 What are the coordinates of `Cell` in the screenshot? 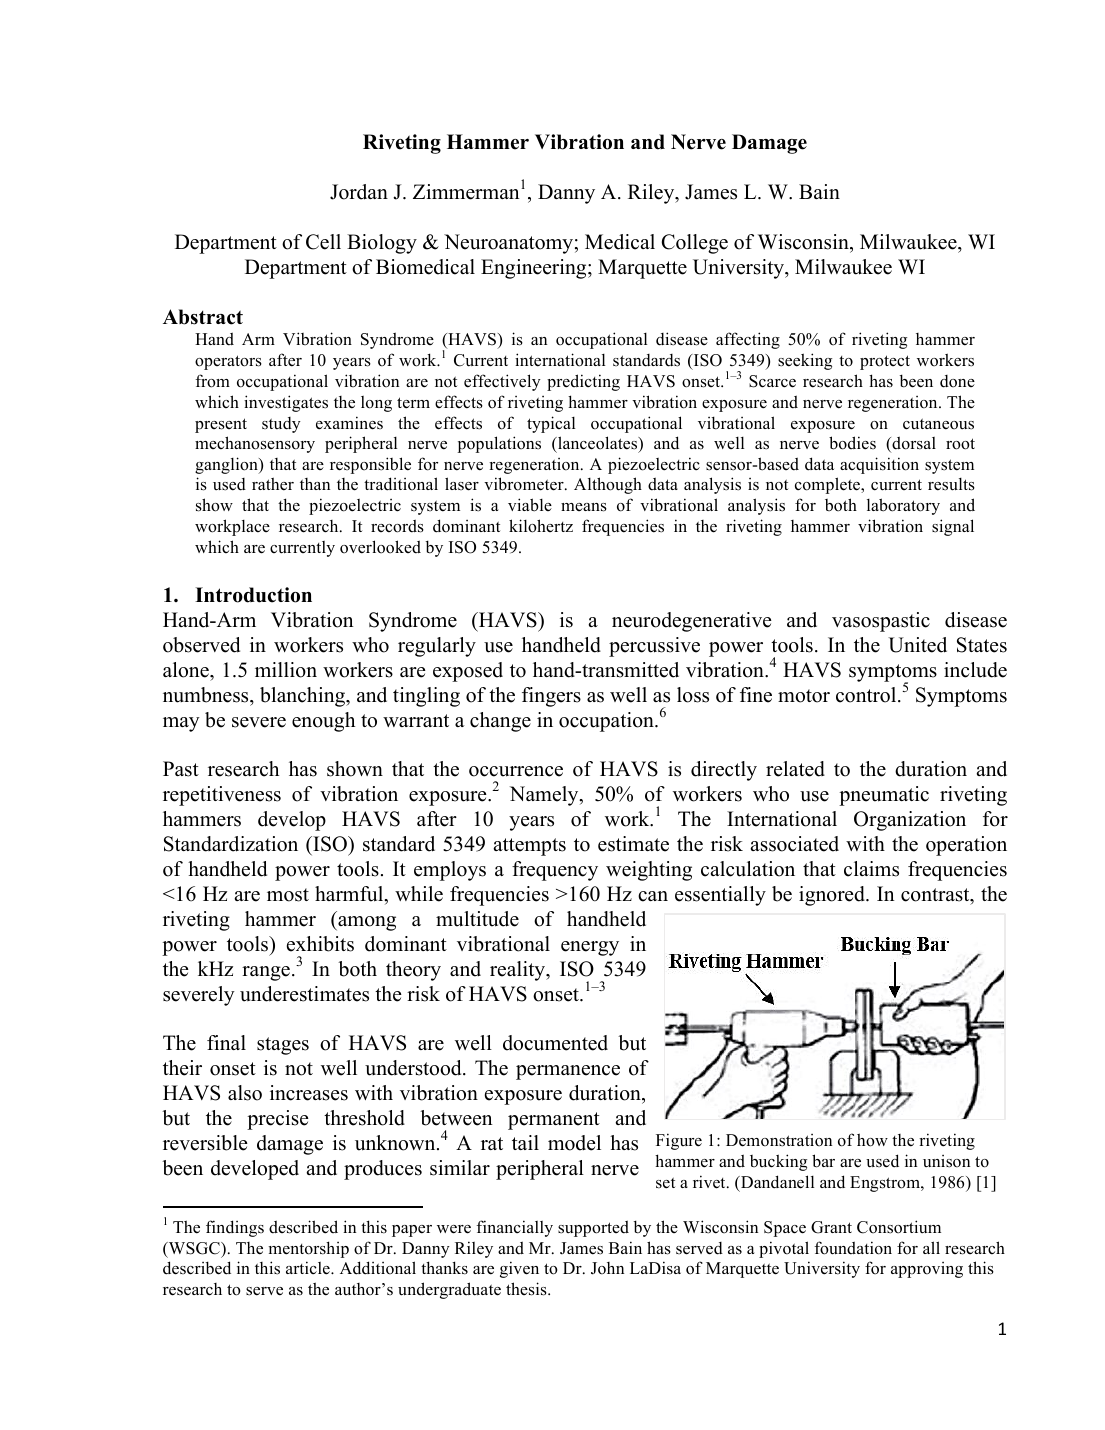 It's located at (323, 242).
